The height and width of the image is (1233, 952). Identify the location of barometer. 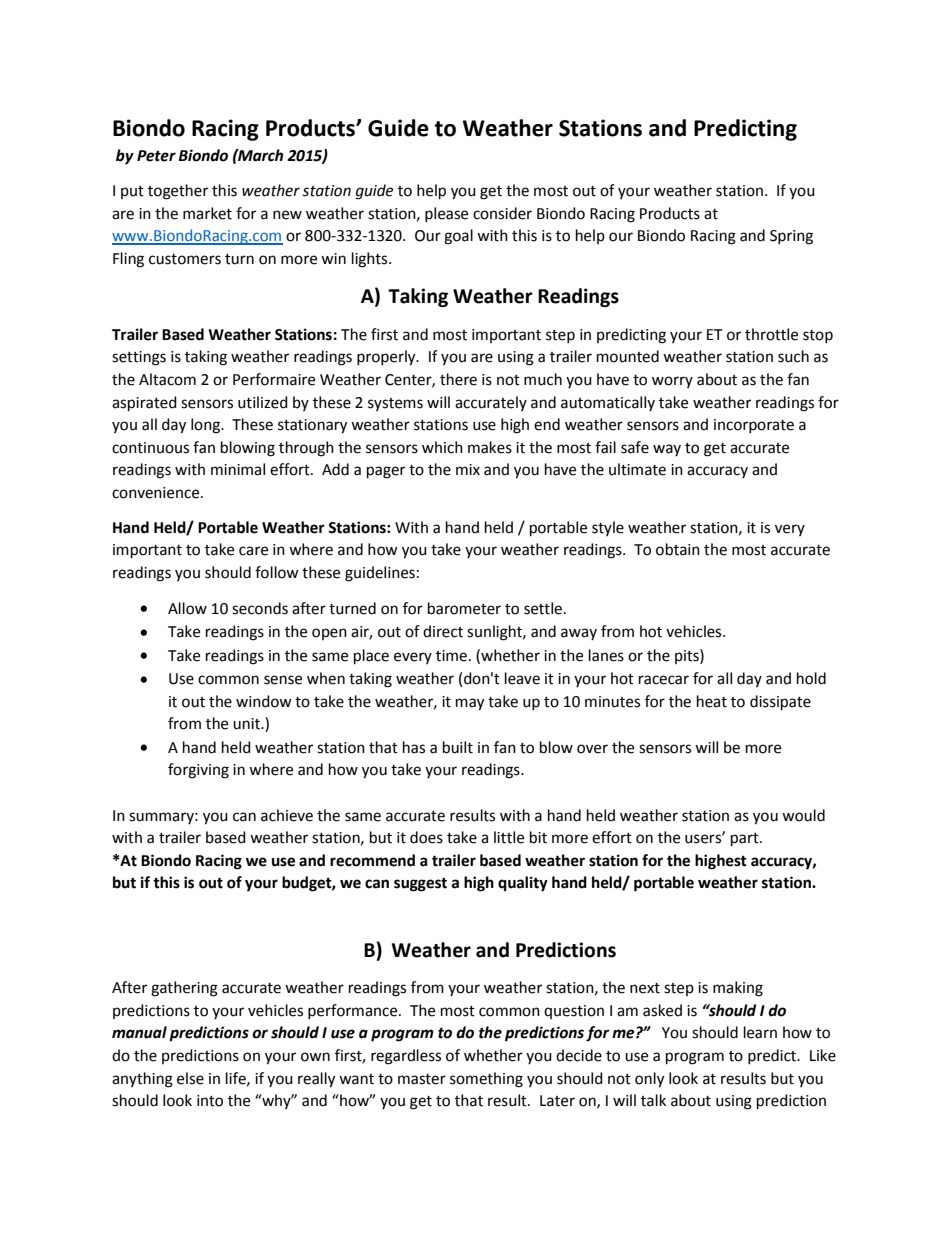
(464, 608).
